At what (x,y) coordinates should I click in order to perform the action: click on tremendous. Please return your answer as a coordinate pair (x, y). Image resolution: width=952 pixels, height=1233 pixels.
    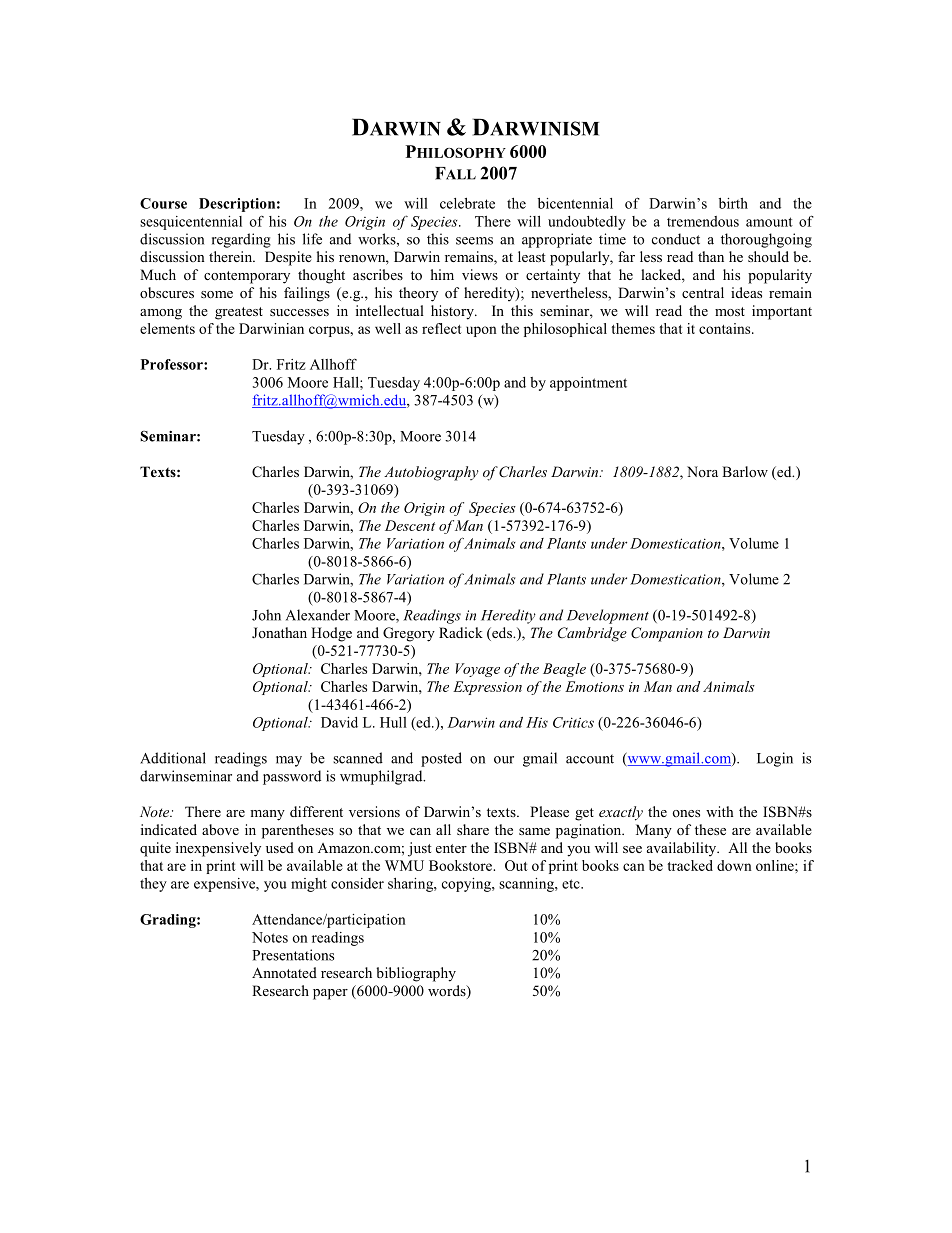
    Looking at the image, I should click on (703, 221).
